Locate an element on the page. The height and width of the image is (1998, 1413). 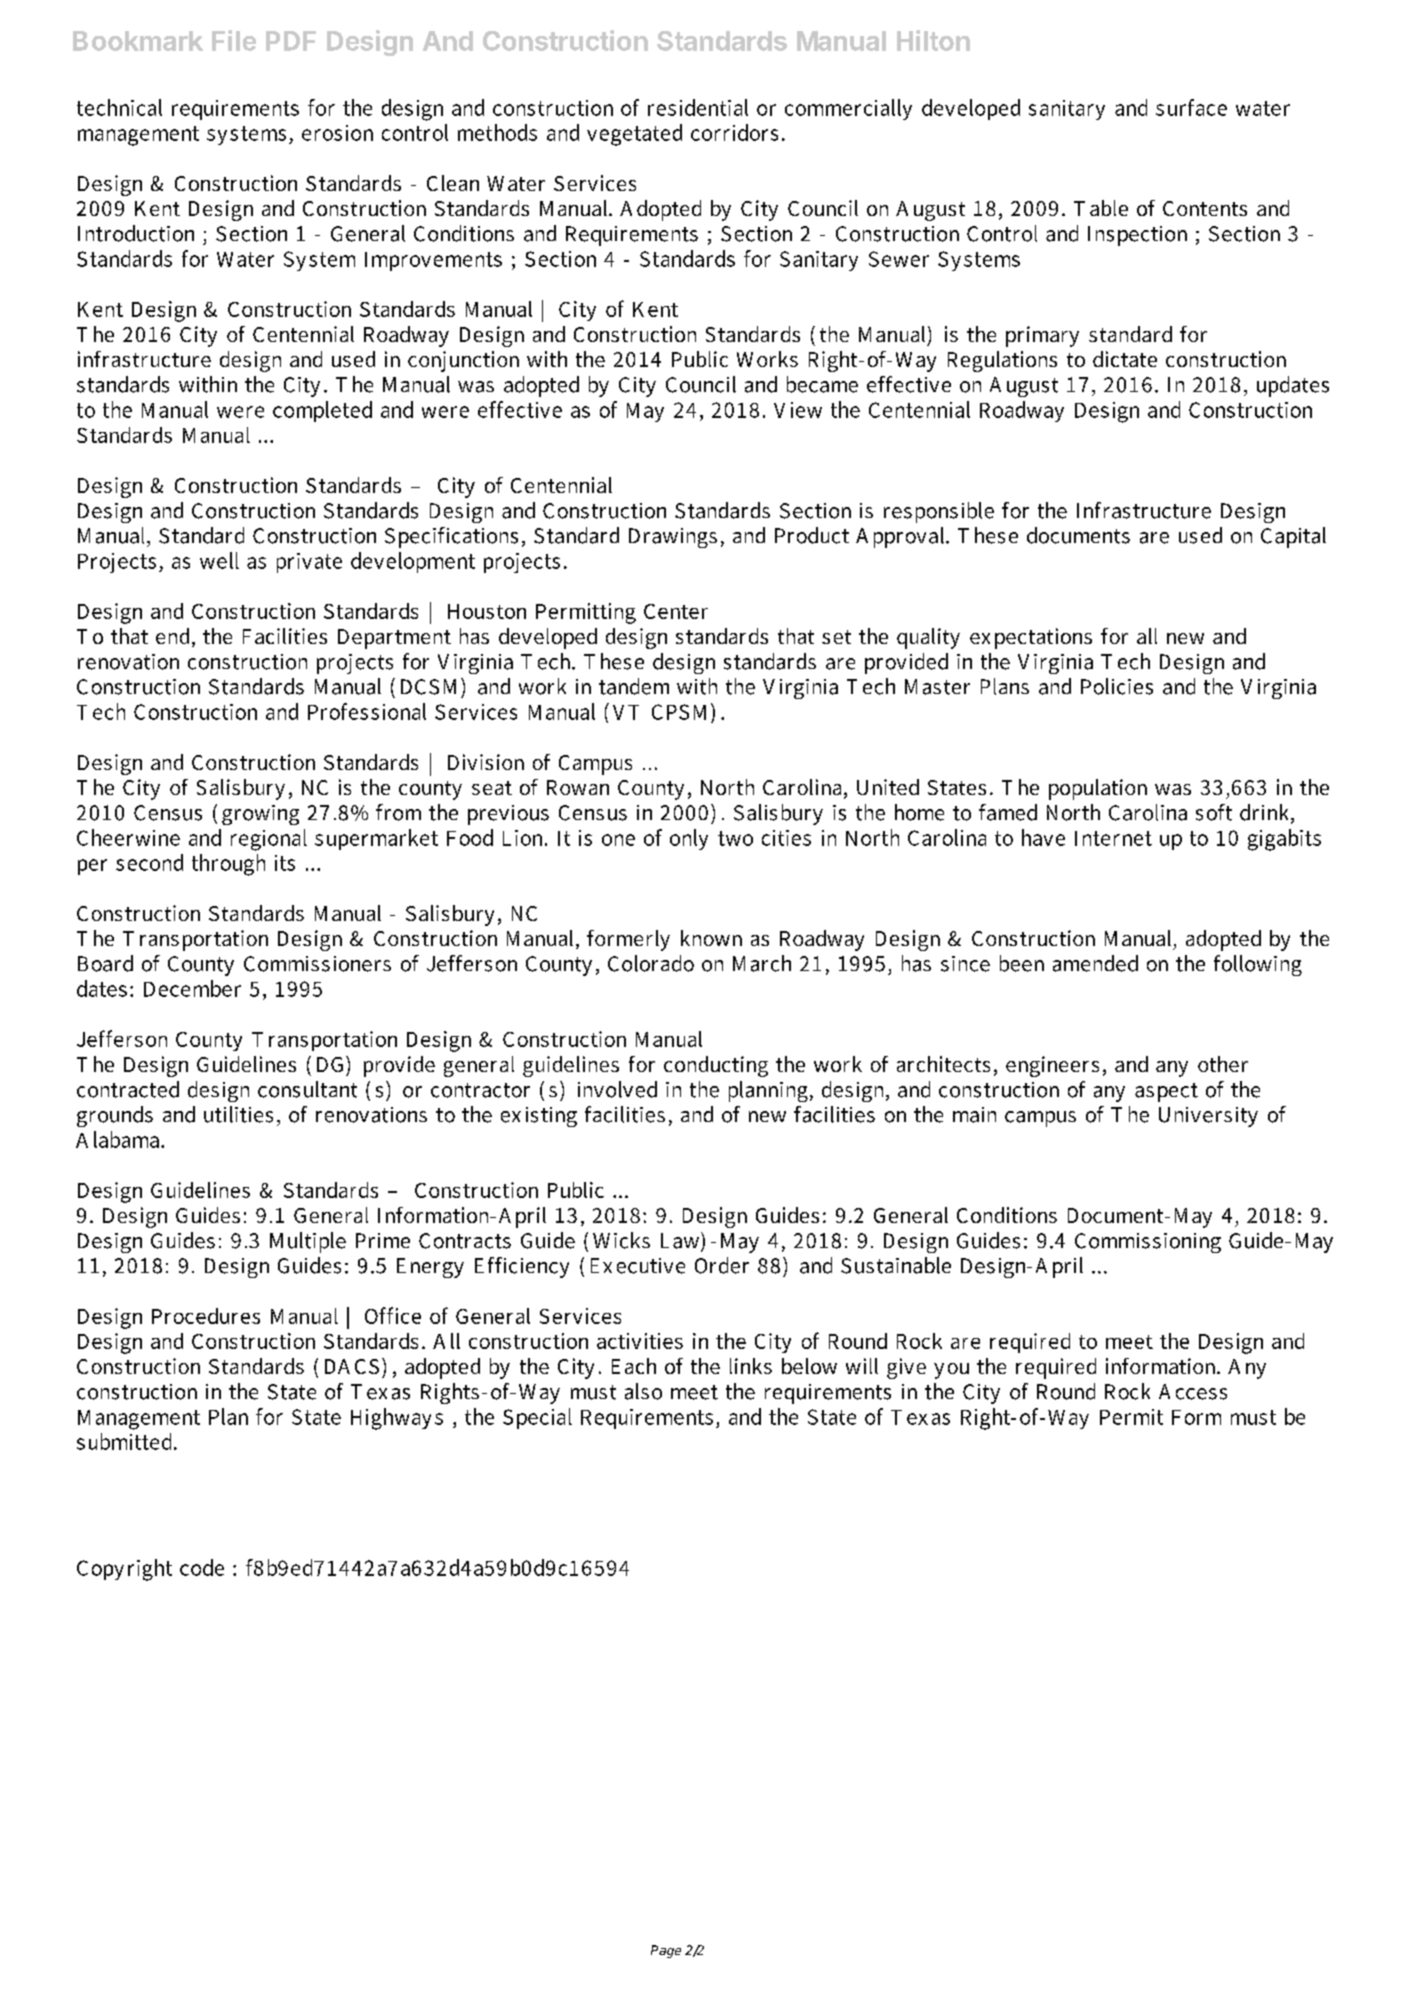
you is located at coordinates (951, 1371).
